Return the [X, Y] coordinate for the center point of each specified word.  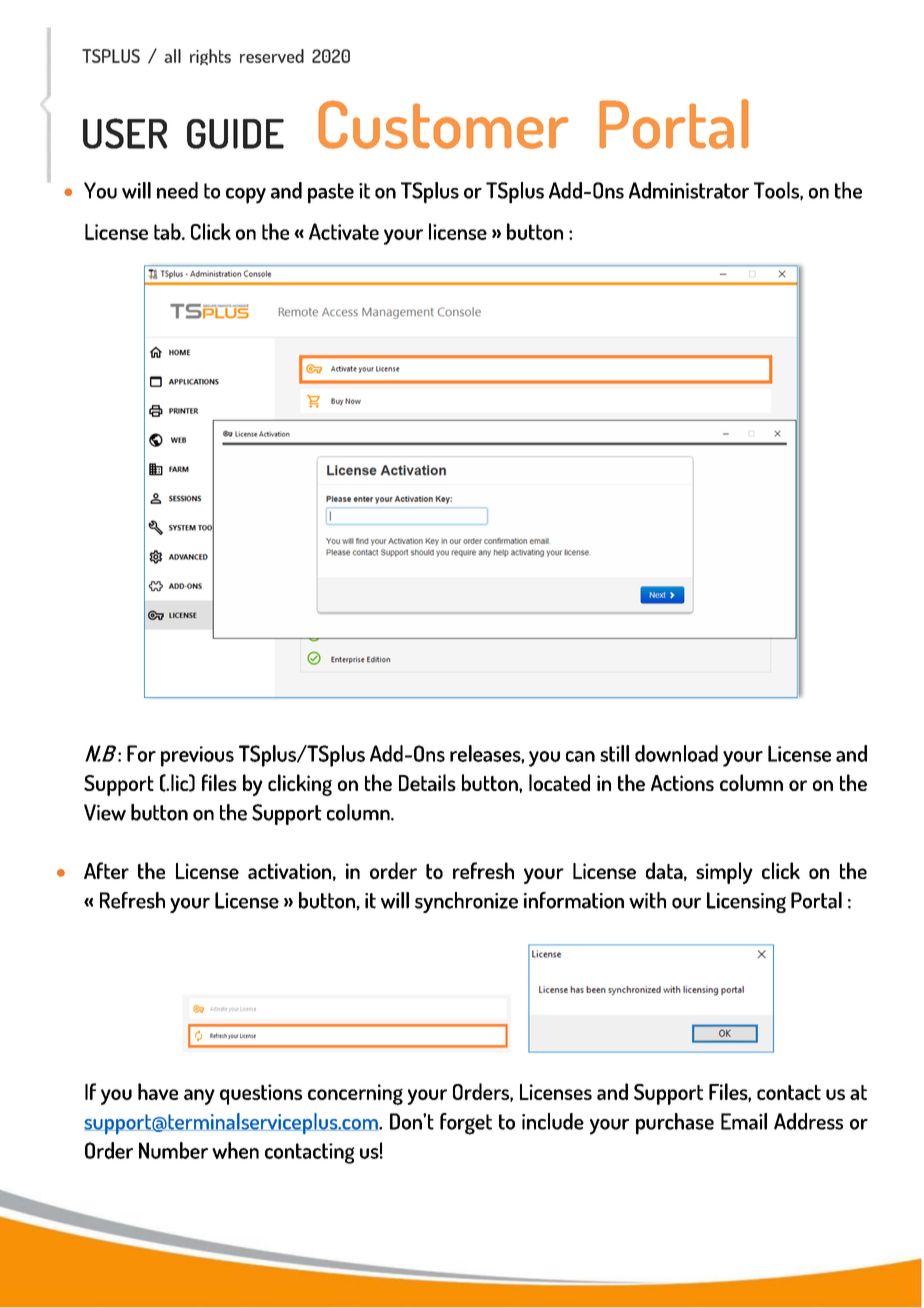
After [106, 870]
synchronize [466, 902]
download [676, 753]
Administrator [689, 190]
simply [724, 873]
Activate [344, 231]
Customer [443, 124]
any [199, 1097]
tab [168, 231]
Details [427, 782]
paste [331, 193]
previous [197, 756]
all [172, 56]
